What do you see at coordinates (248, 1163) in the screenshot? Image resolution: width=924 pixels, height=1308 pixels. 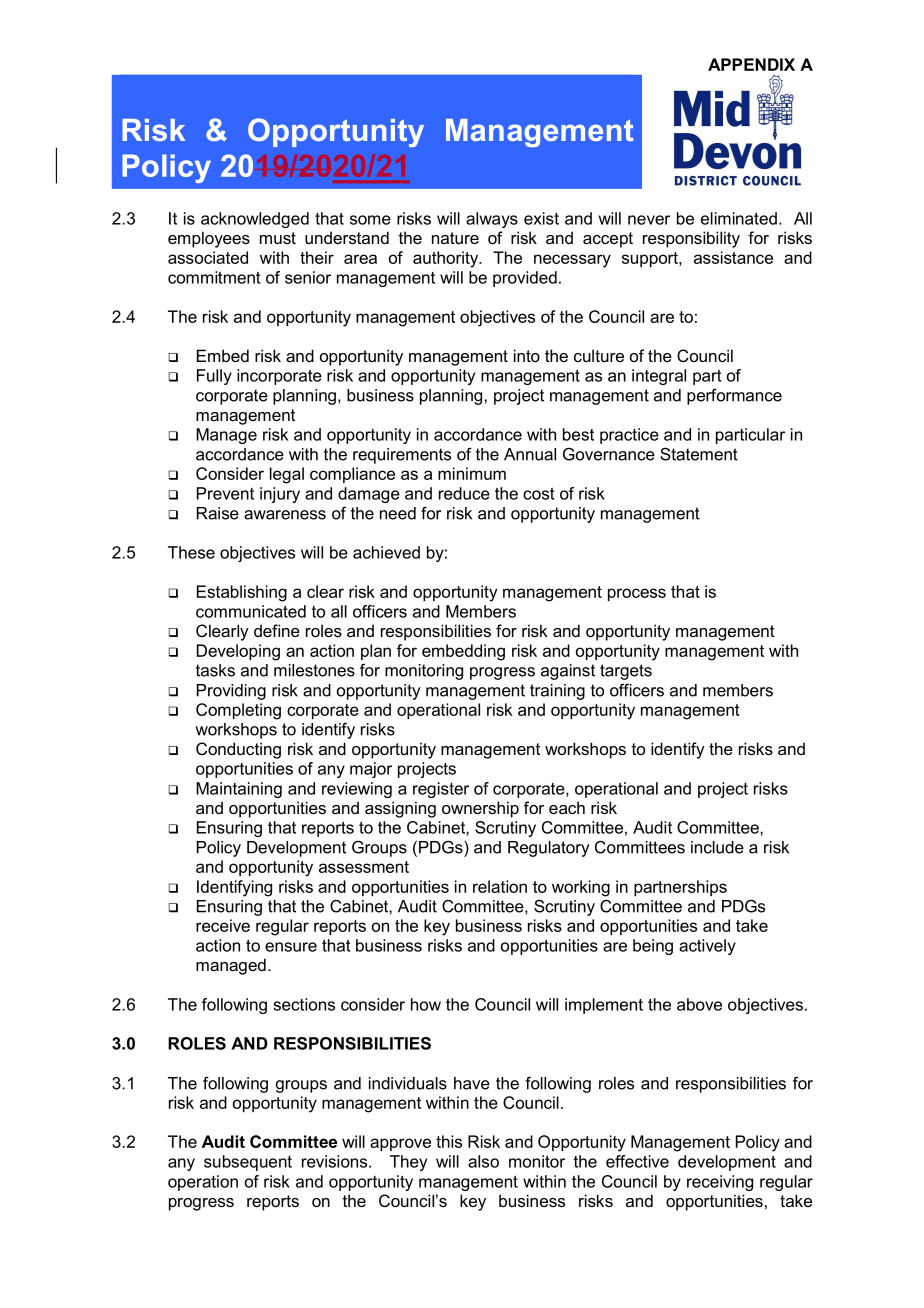 I see `subsequent` at bounding box center [248, 1163].
